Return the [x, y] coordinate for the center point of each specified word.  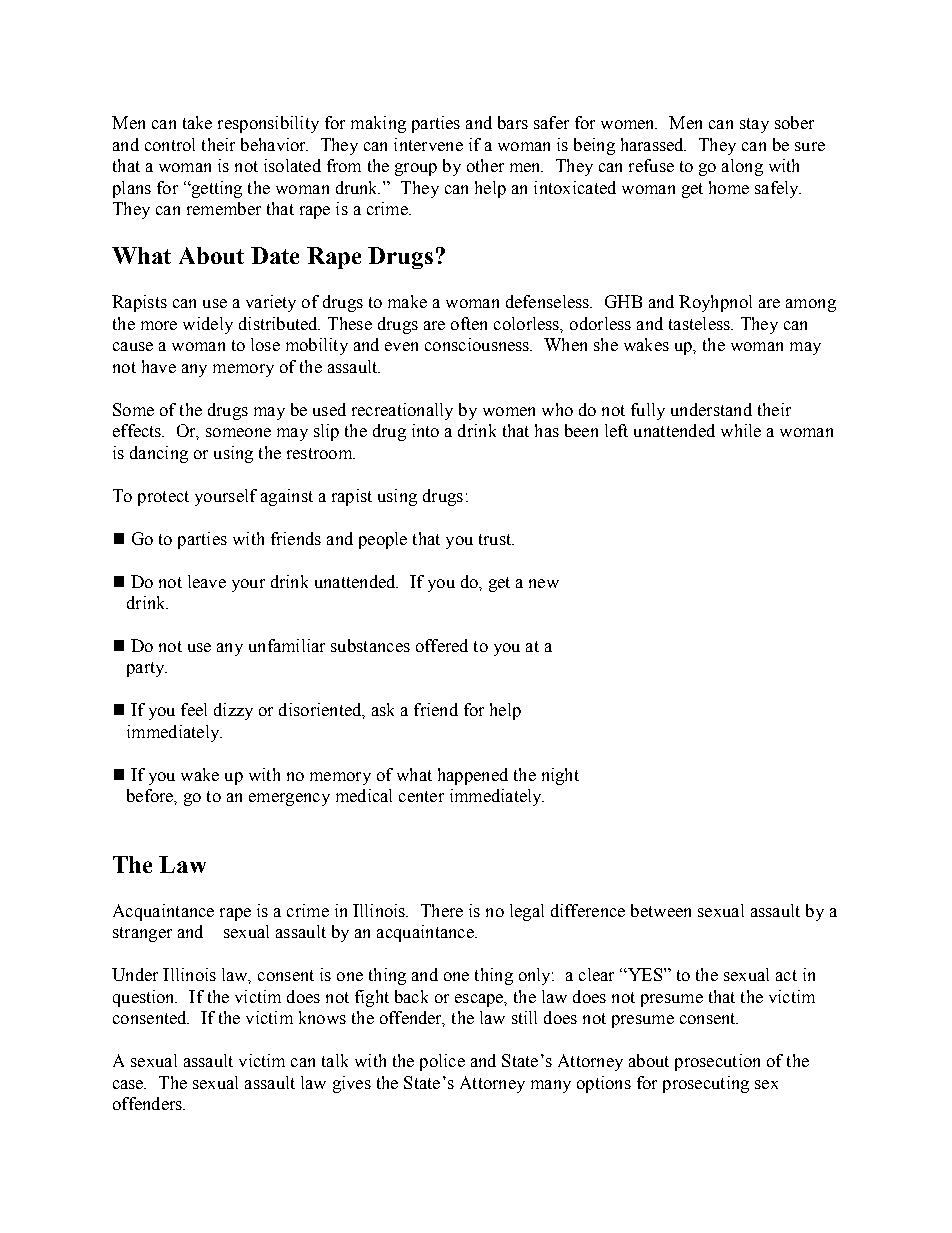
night [560, 776]
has [547, 430]
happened [473, 776]
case [129, 1084]
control [170, 144]
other [485, 165]
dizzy [233, 711]
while [741, 430]
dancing [159, 454]
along [742, 167]
